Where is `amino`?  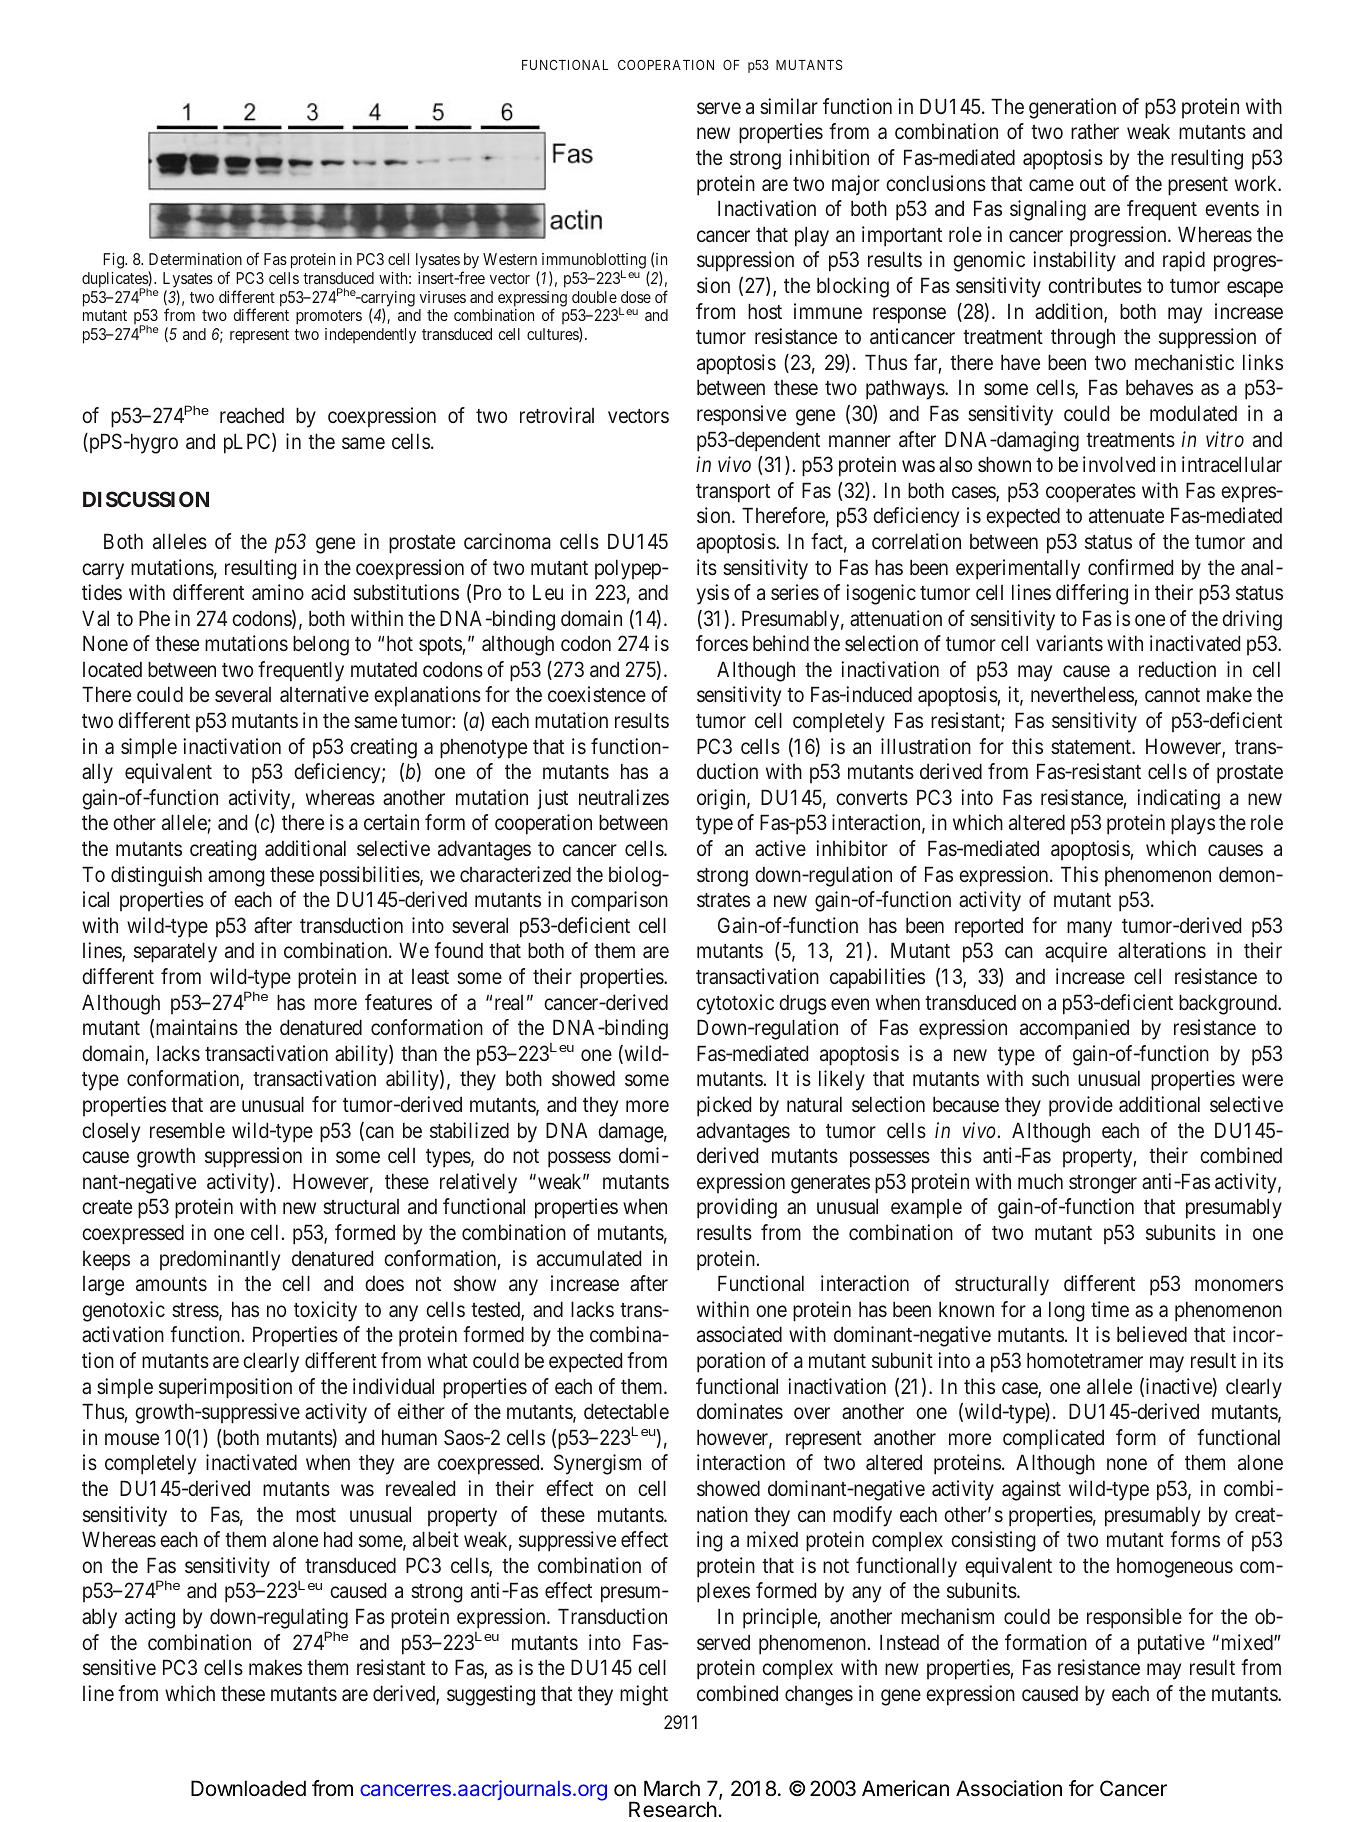
amino is located at coordinates (278, 592).
